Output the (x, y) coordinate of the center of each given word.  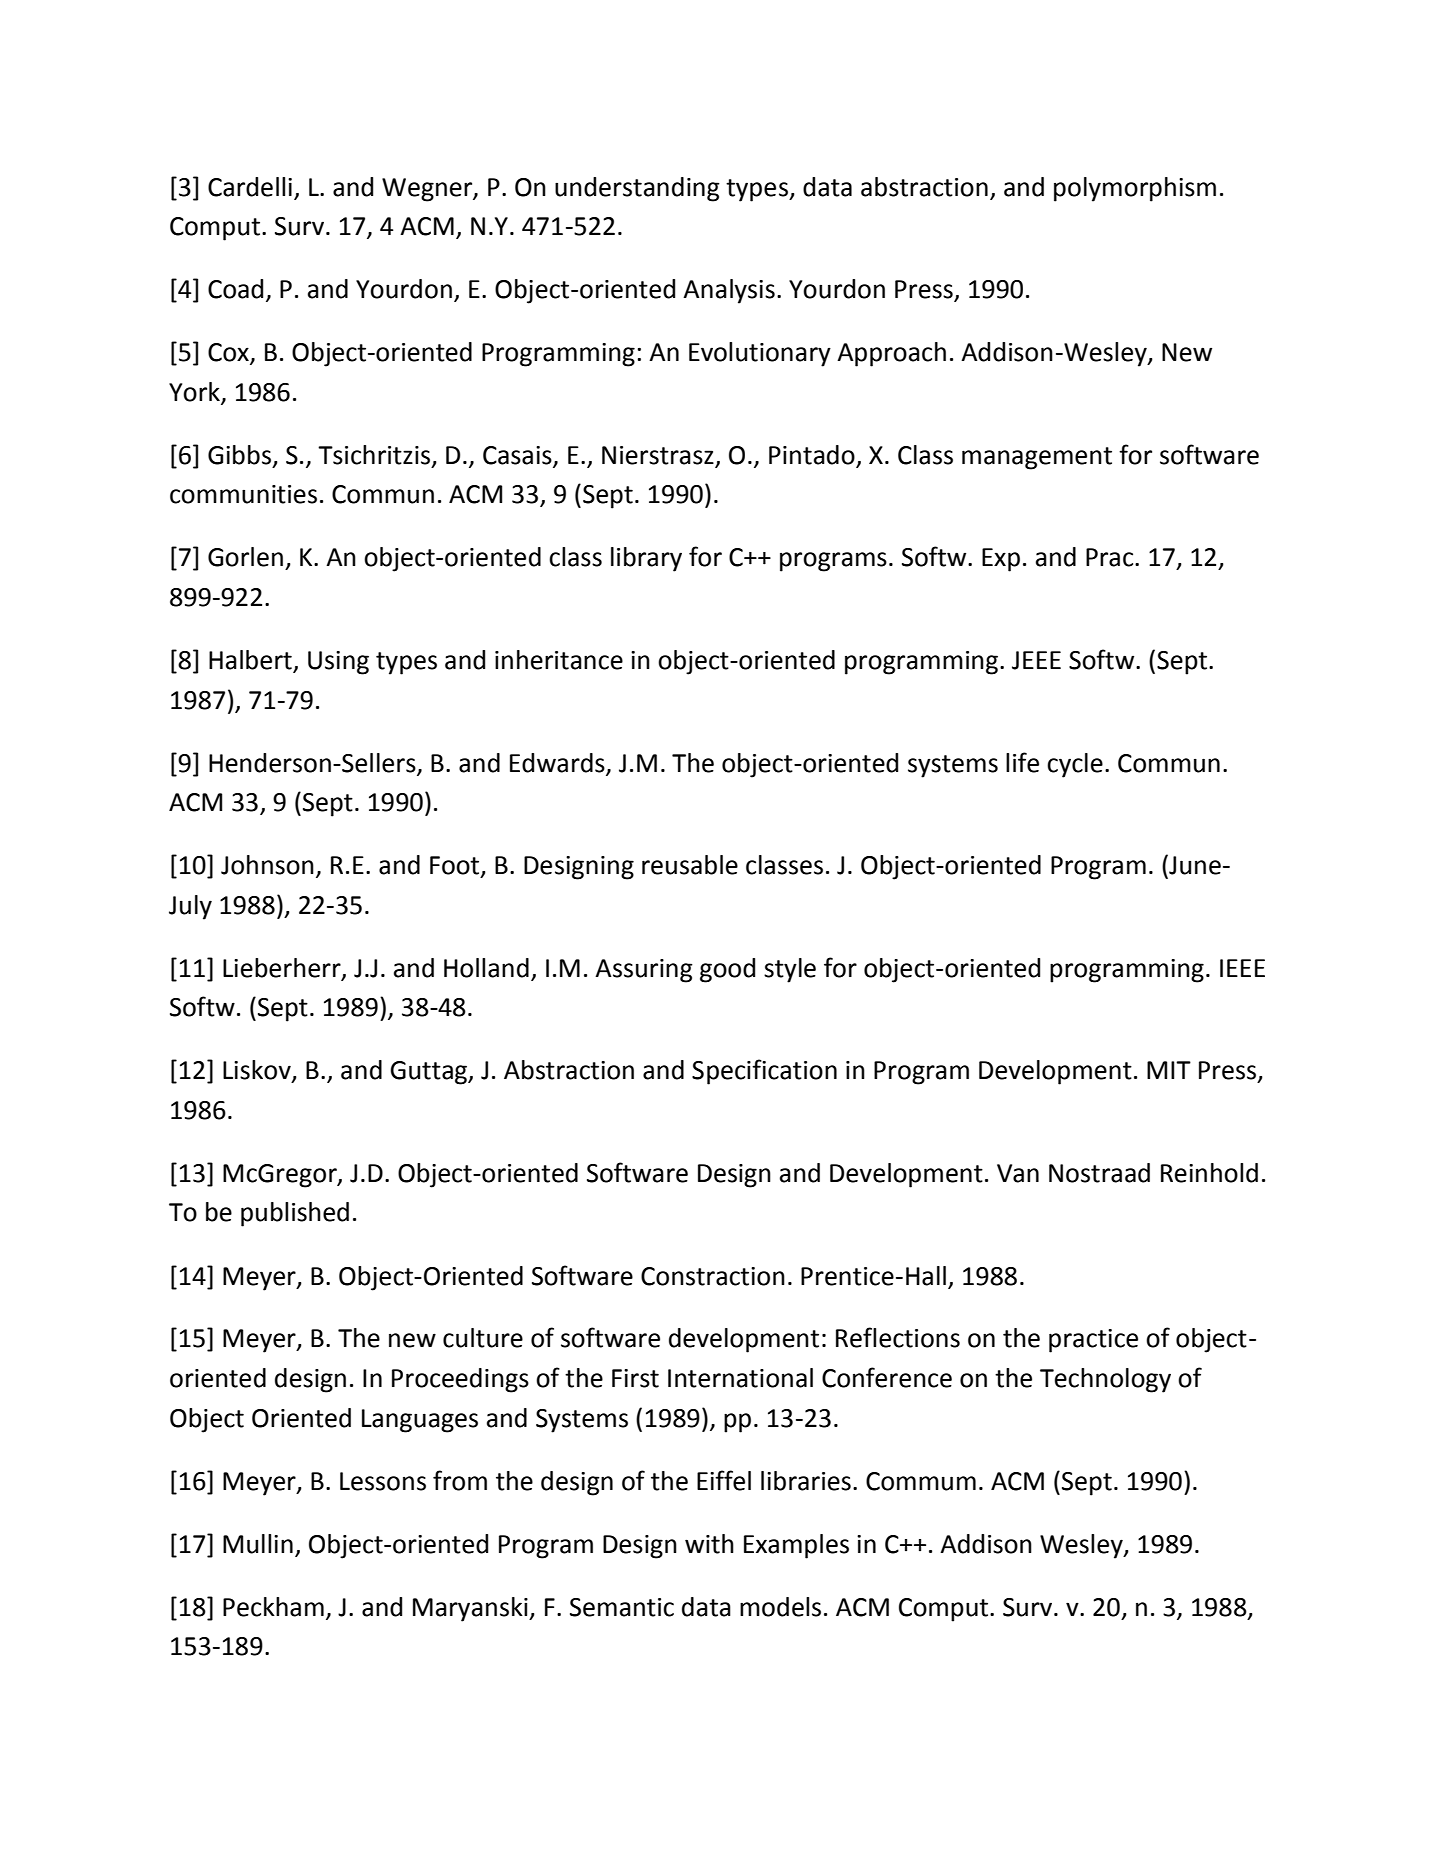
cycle (1075, 765)
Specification (764, 1072)
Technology (1105, 1380)
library (646, 559)
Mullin (258, 1544)
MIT (1169, 1070)
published (295, 1214)
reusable (690, 865)
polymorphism (1135, 189)
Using (338, 663)
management (1037, 458)
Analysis (729, 291)
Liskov (258, 1071)
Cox (229, 353)
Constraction (713, 1276)
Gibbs (239, 455)
